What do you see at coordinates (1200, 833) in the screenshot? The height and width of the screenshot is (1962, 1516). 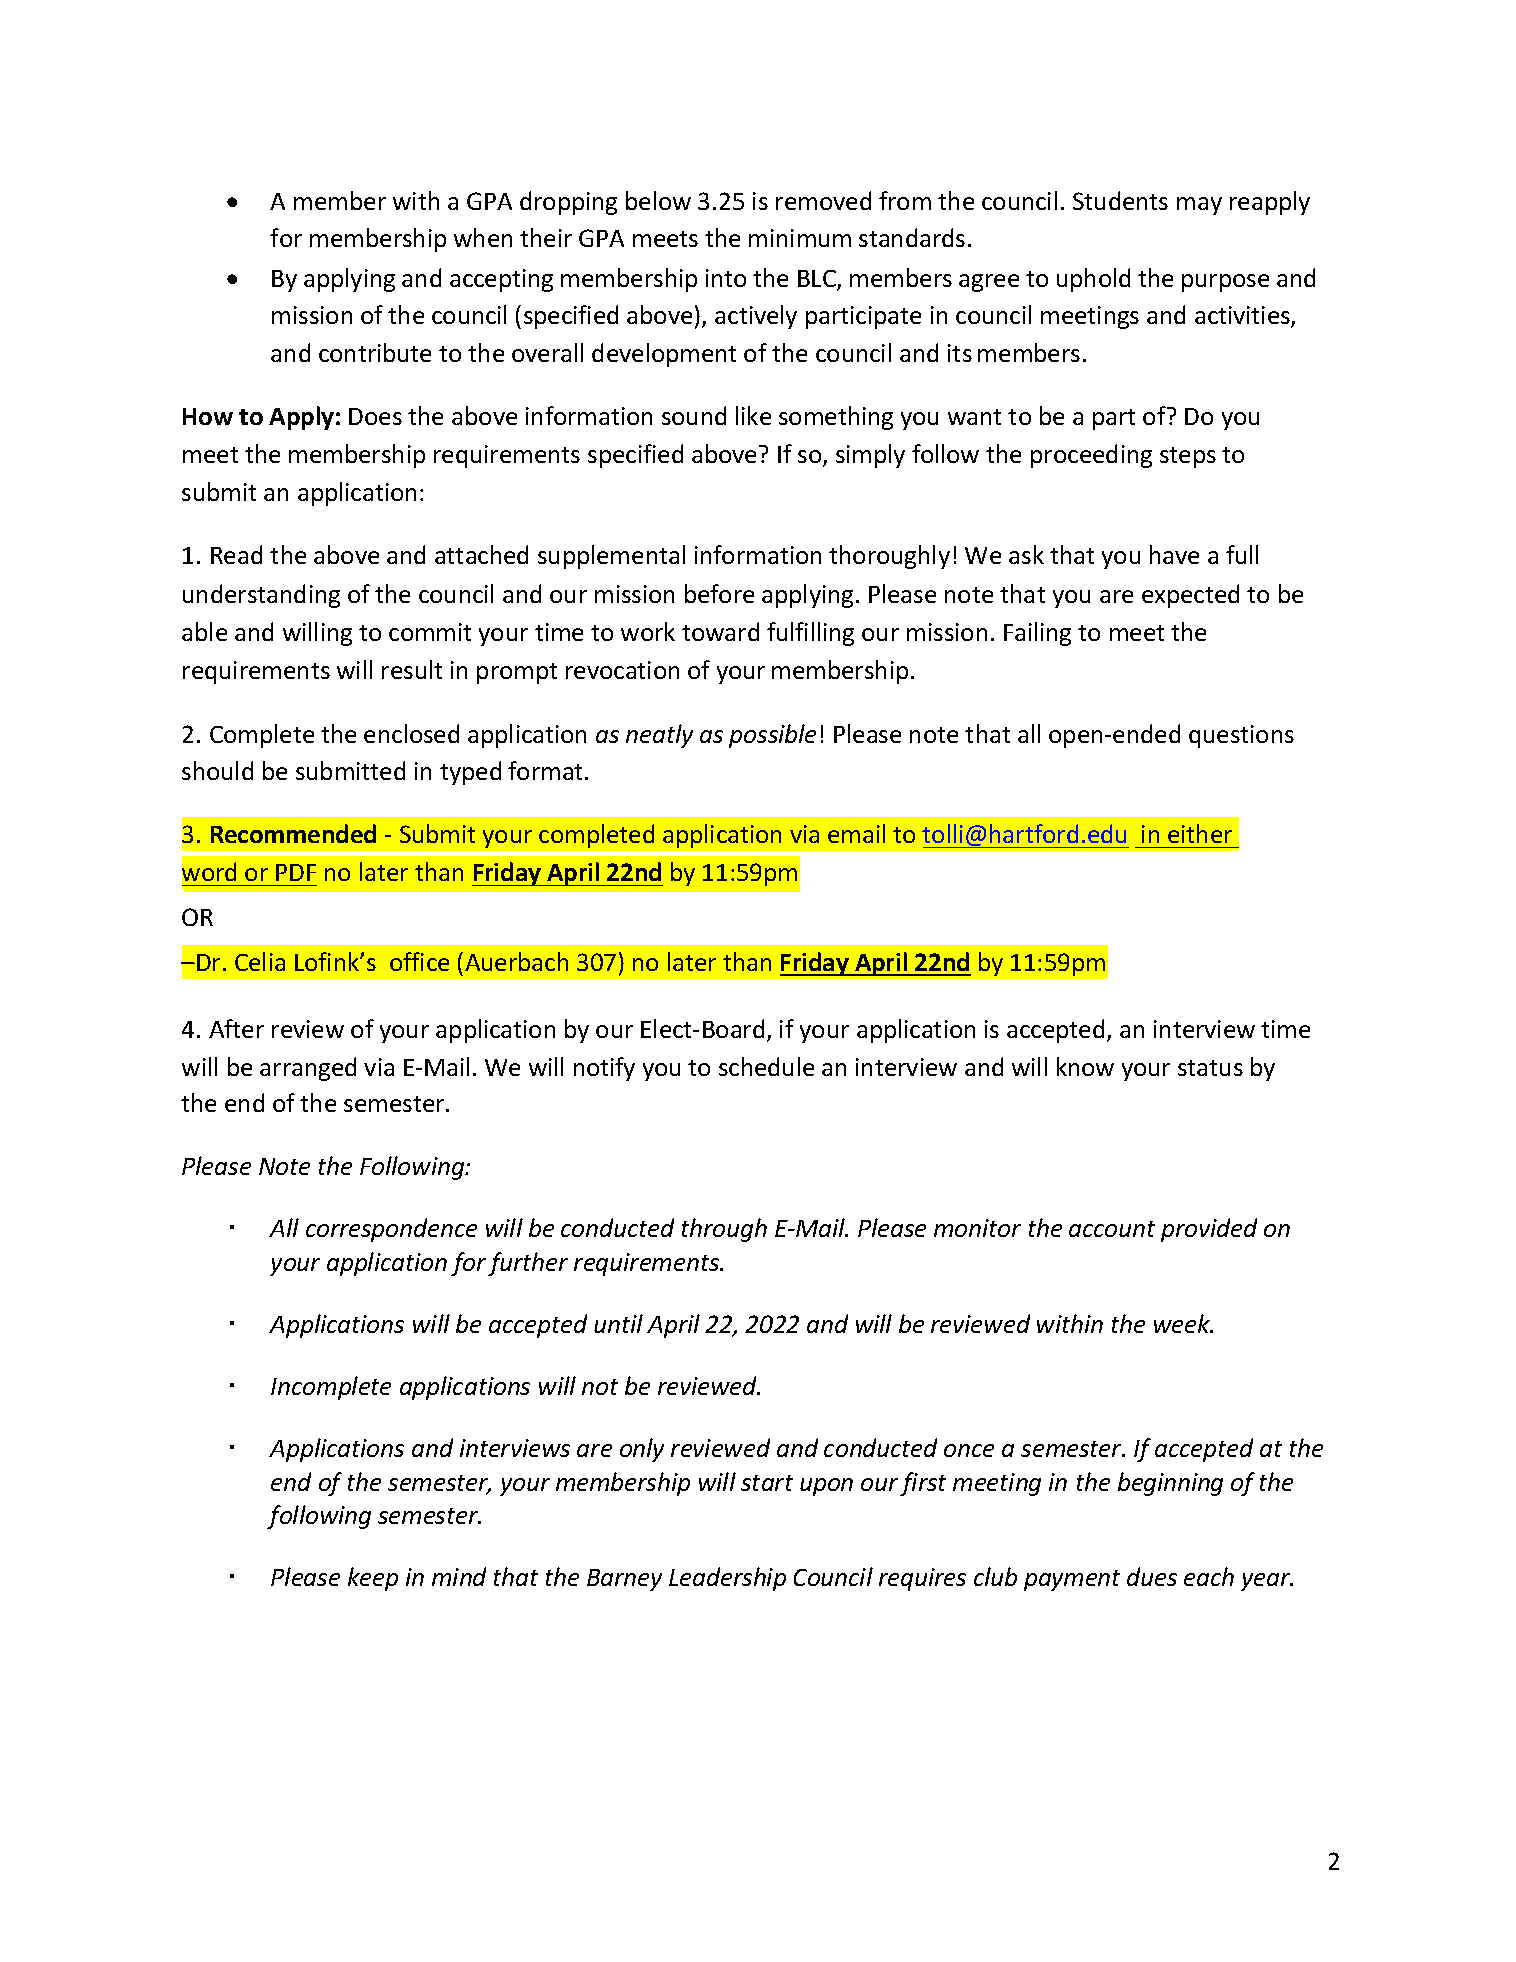 I see `either` at bounding box center [1200, 833].
